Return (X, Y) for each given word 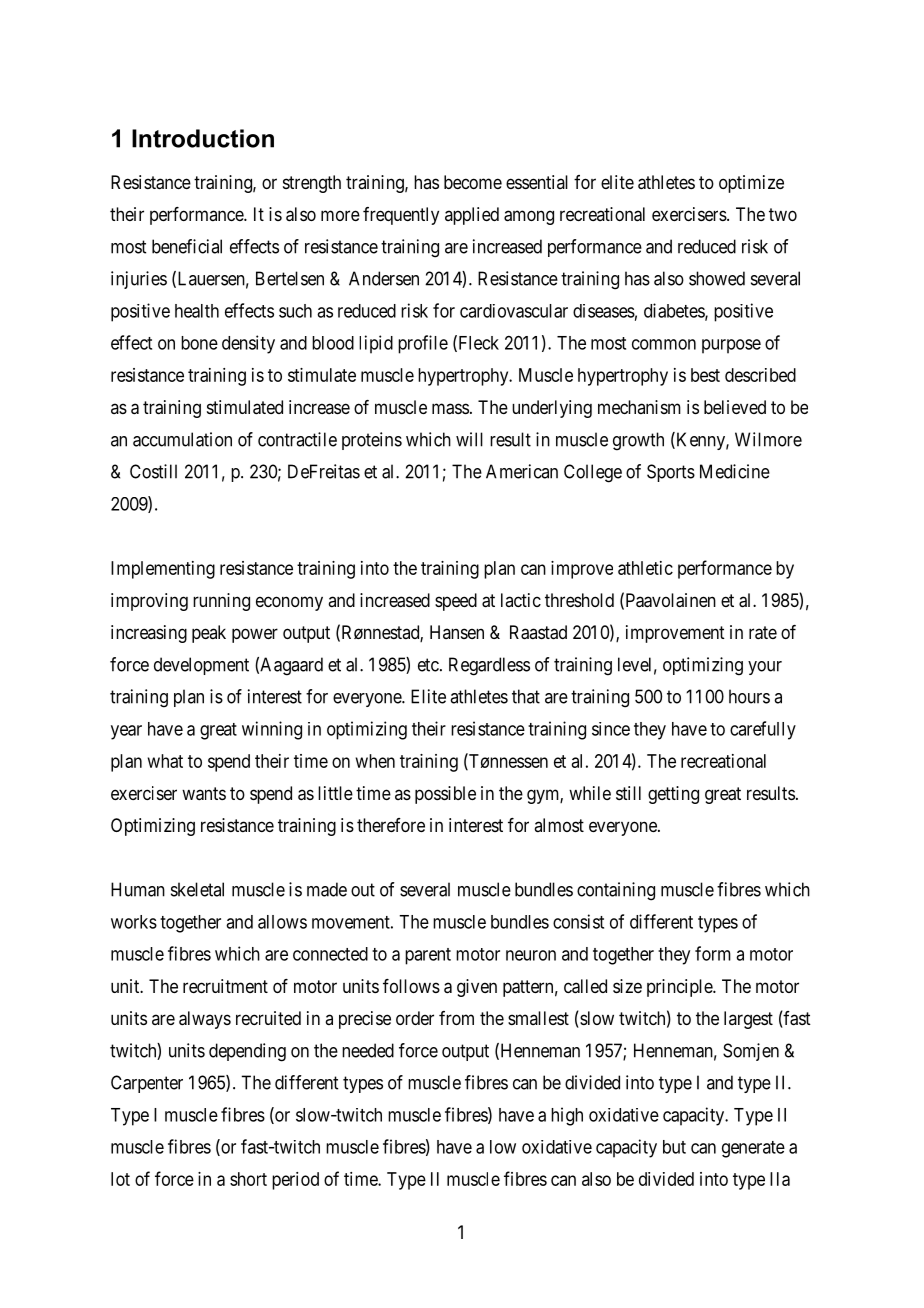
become (473, 182)
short (248, 1179)
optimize (751, 184)
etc (428, 665)
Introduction (203, 138)
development (201, 666)
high (567, 1116)
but (674, 1147)
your (765, 668)
